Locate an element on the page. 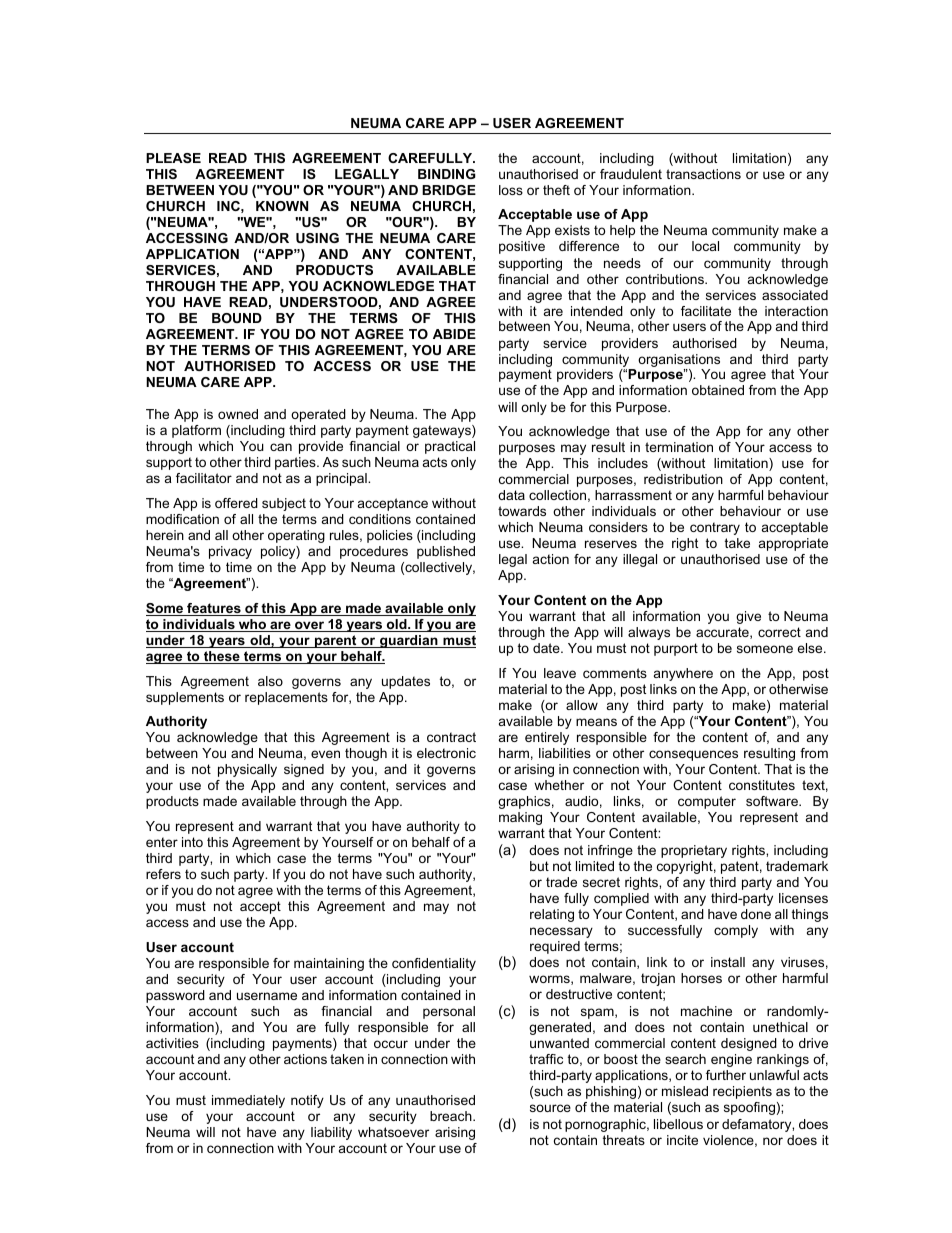  breach is located at coordinates (452, 1116).
